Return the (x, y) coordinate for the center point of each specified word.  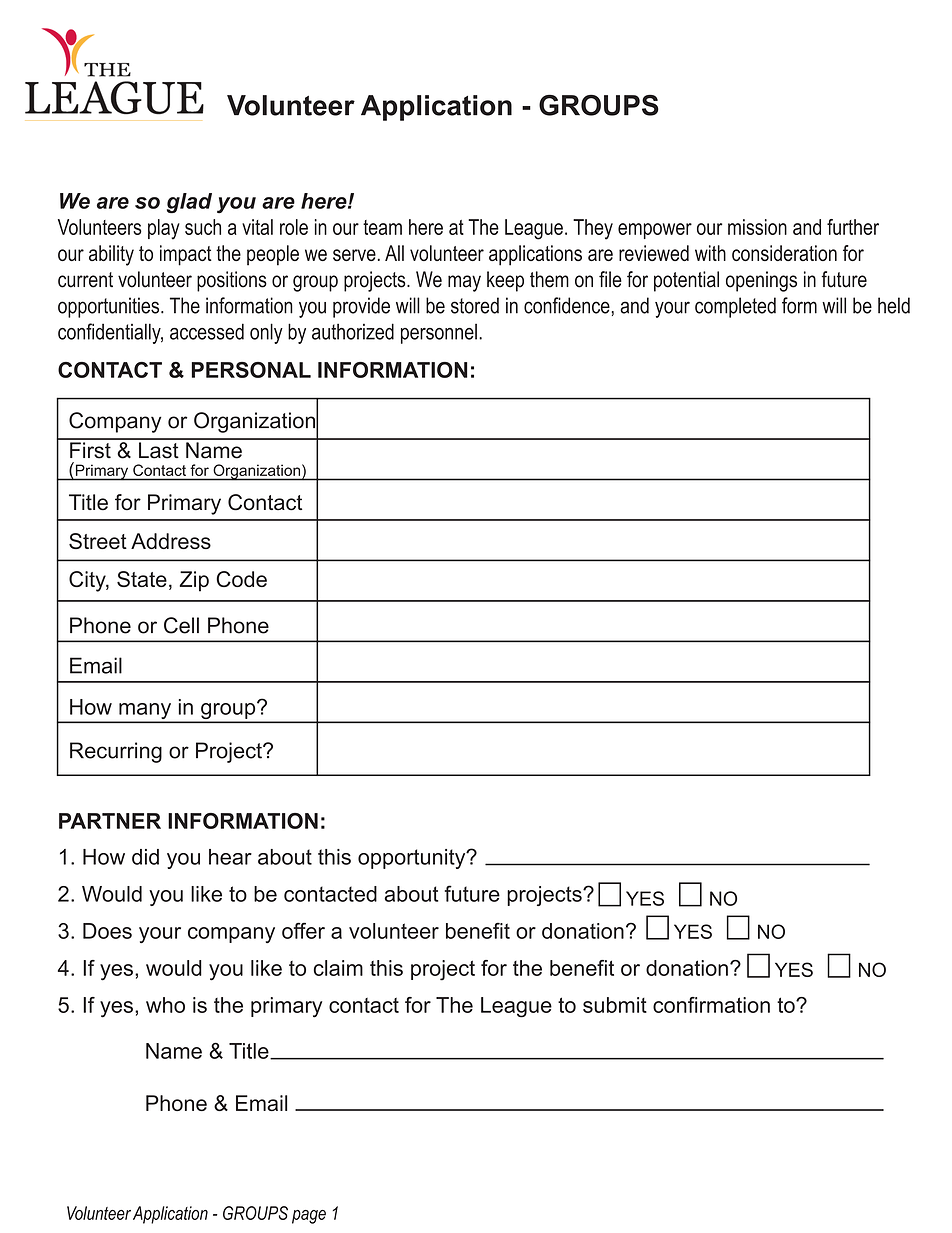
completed (735, 307)
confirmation (711, 1005)
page (309, 1217)
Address (171, 541)
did (145, 857)
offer (303, 930)
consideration (784, 253)
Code (241, 579)
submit (615, 1005)
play (164, 229)
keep (505, 281)
